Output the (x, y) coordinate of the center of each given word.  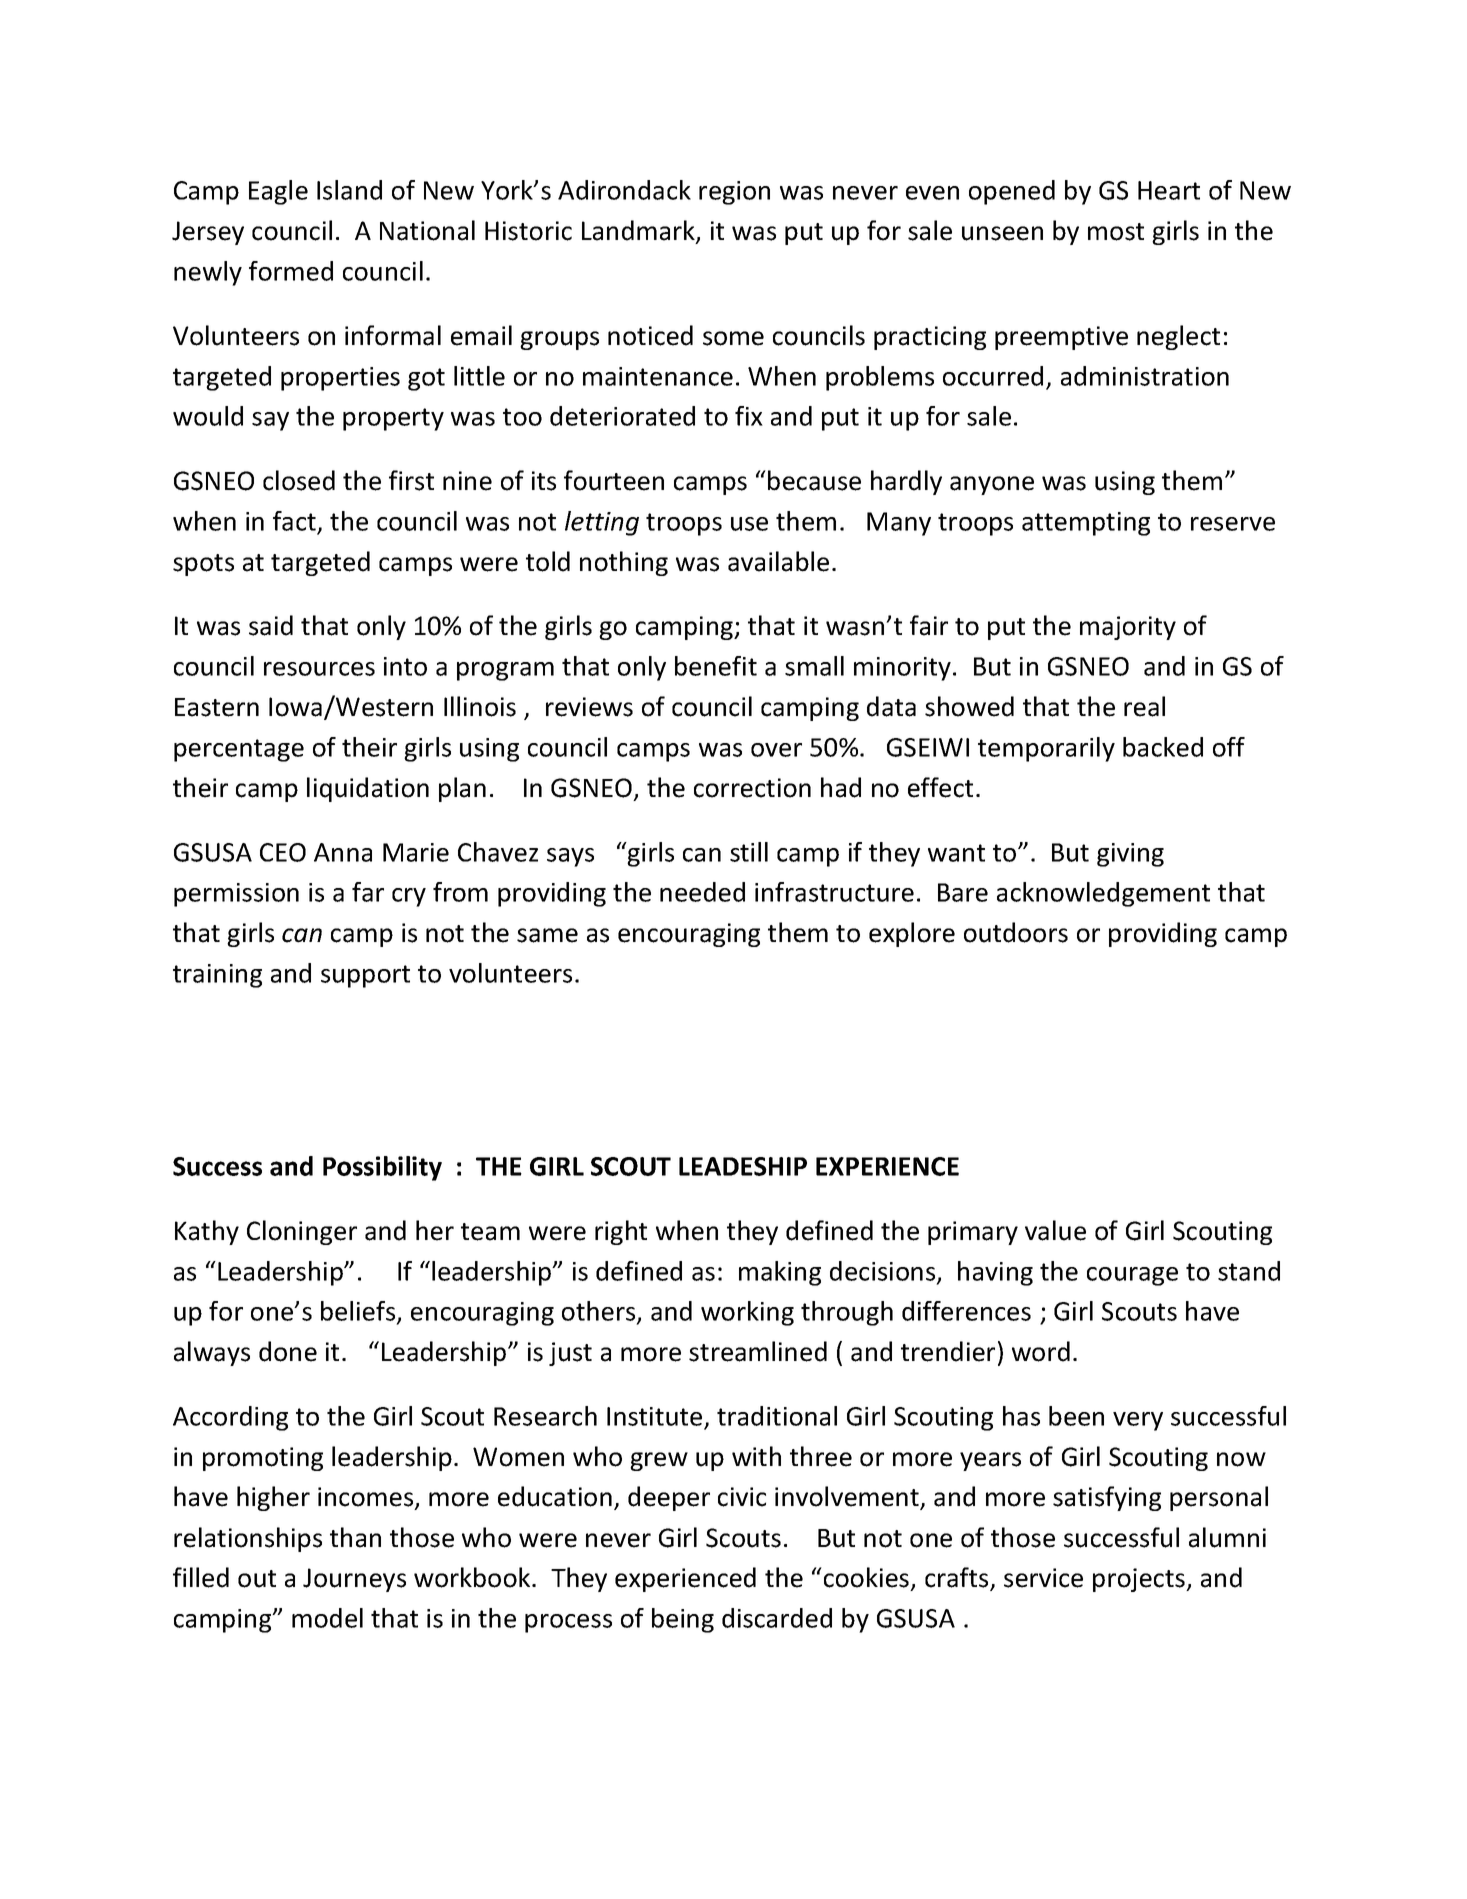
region (734, 193)
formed (291, 271)
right (621, 1232)
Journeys (354, 1580)
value (1055, 1230)
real (1144, 706)
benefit (716, 666)
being (683, 1620)
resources (319, 669)
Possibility (382, 1168)
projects (1140, 1580)
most (1116, 232)
